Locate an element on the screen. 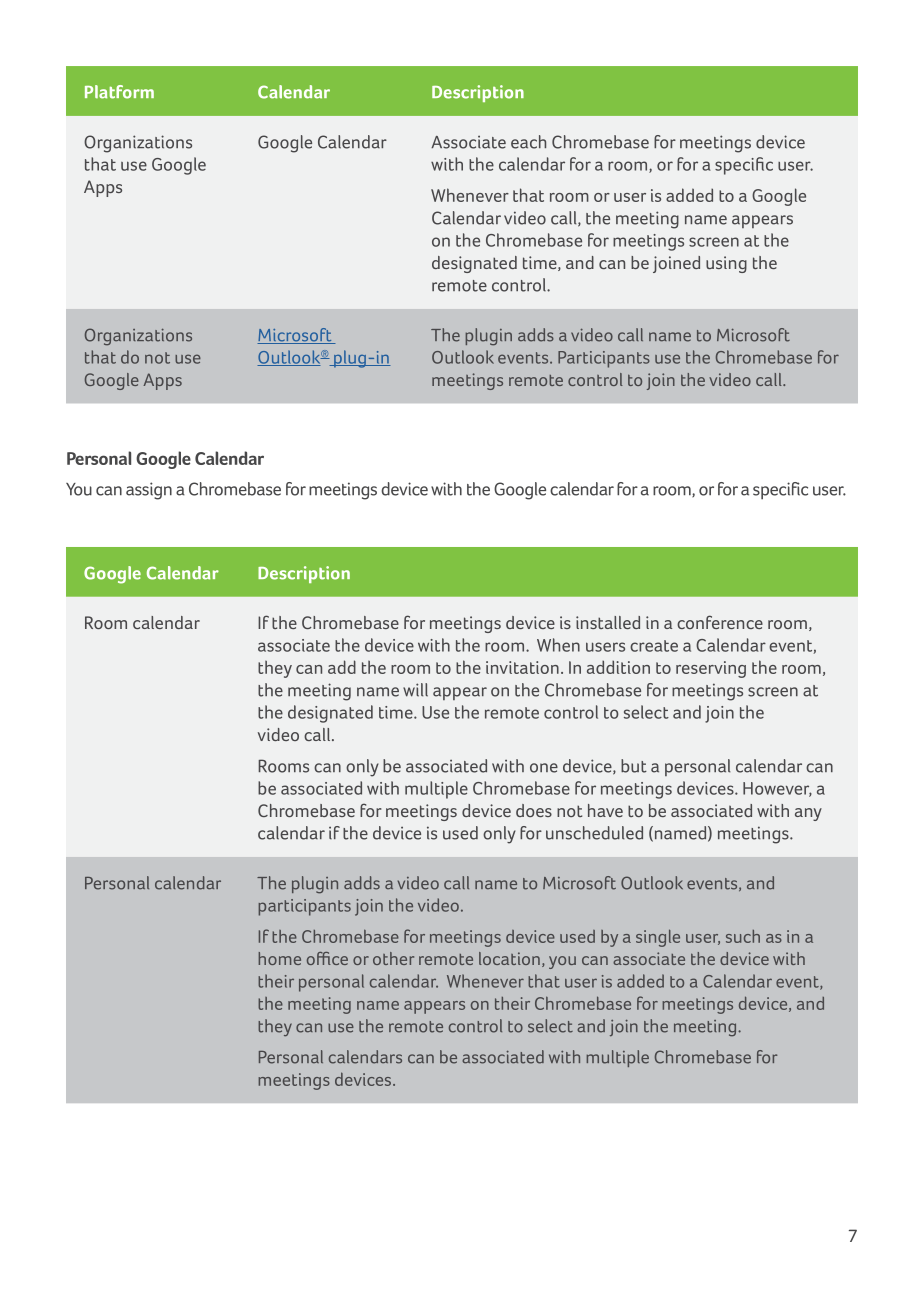  such is located at coordinates (743, 936).
